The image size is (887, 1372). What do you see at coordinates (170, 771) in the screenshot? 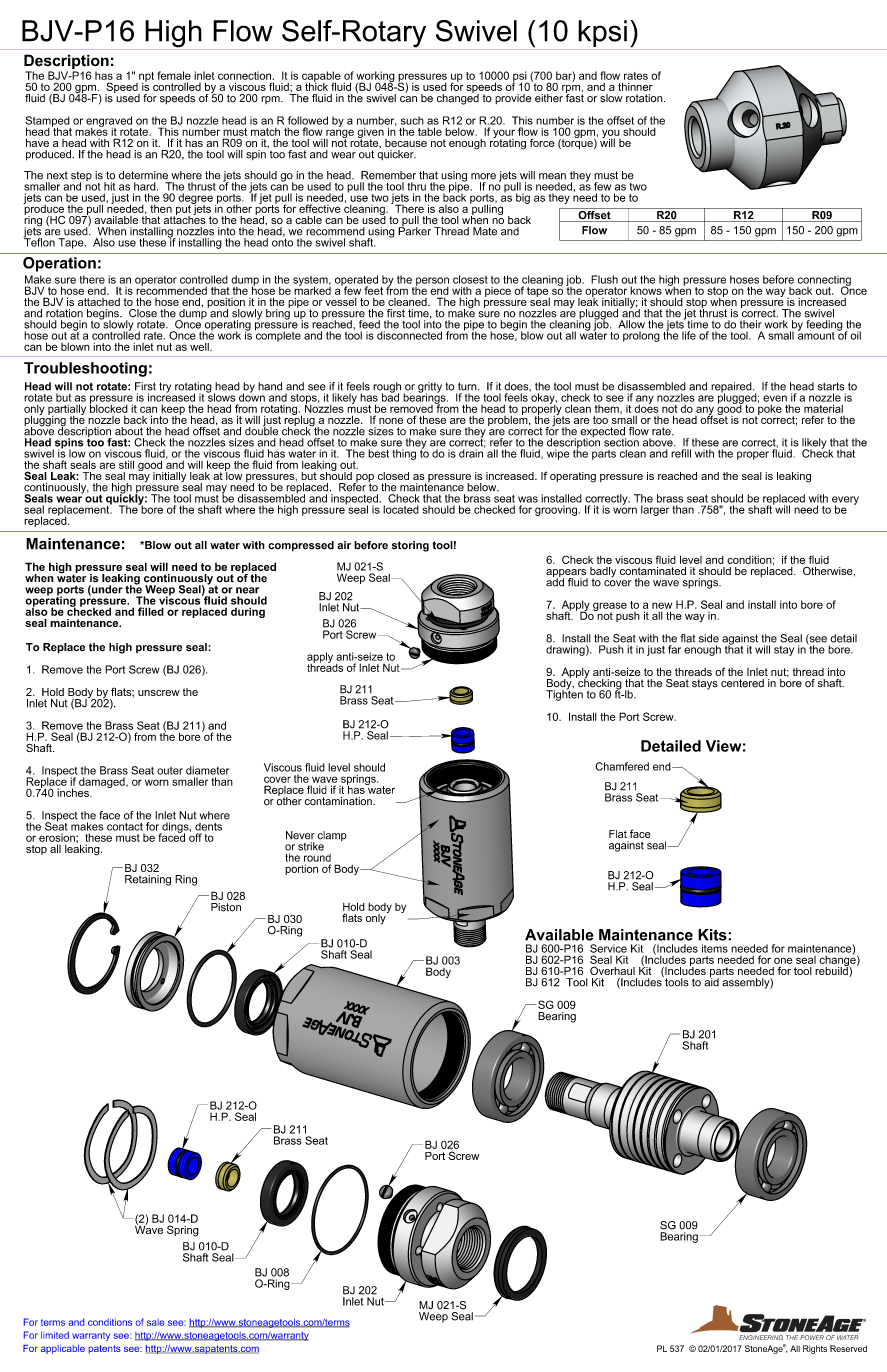
I see `outer` at bounding box center [170, 771].
